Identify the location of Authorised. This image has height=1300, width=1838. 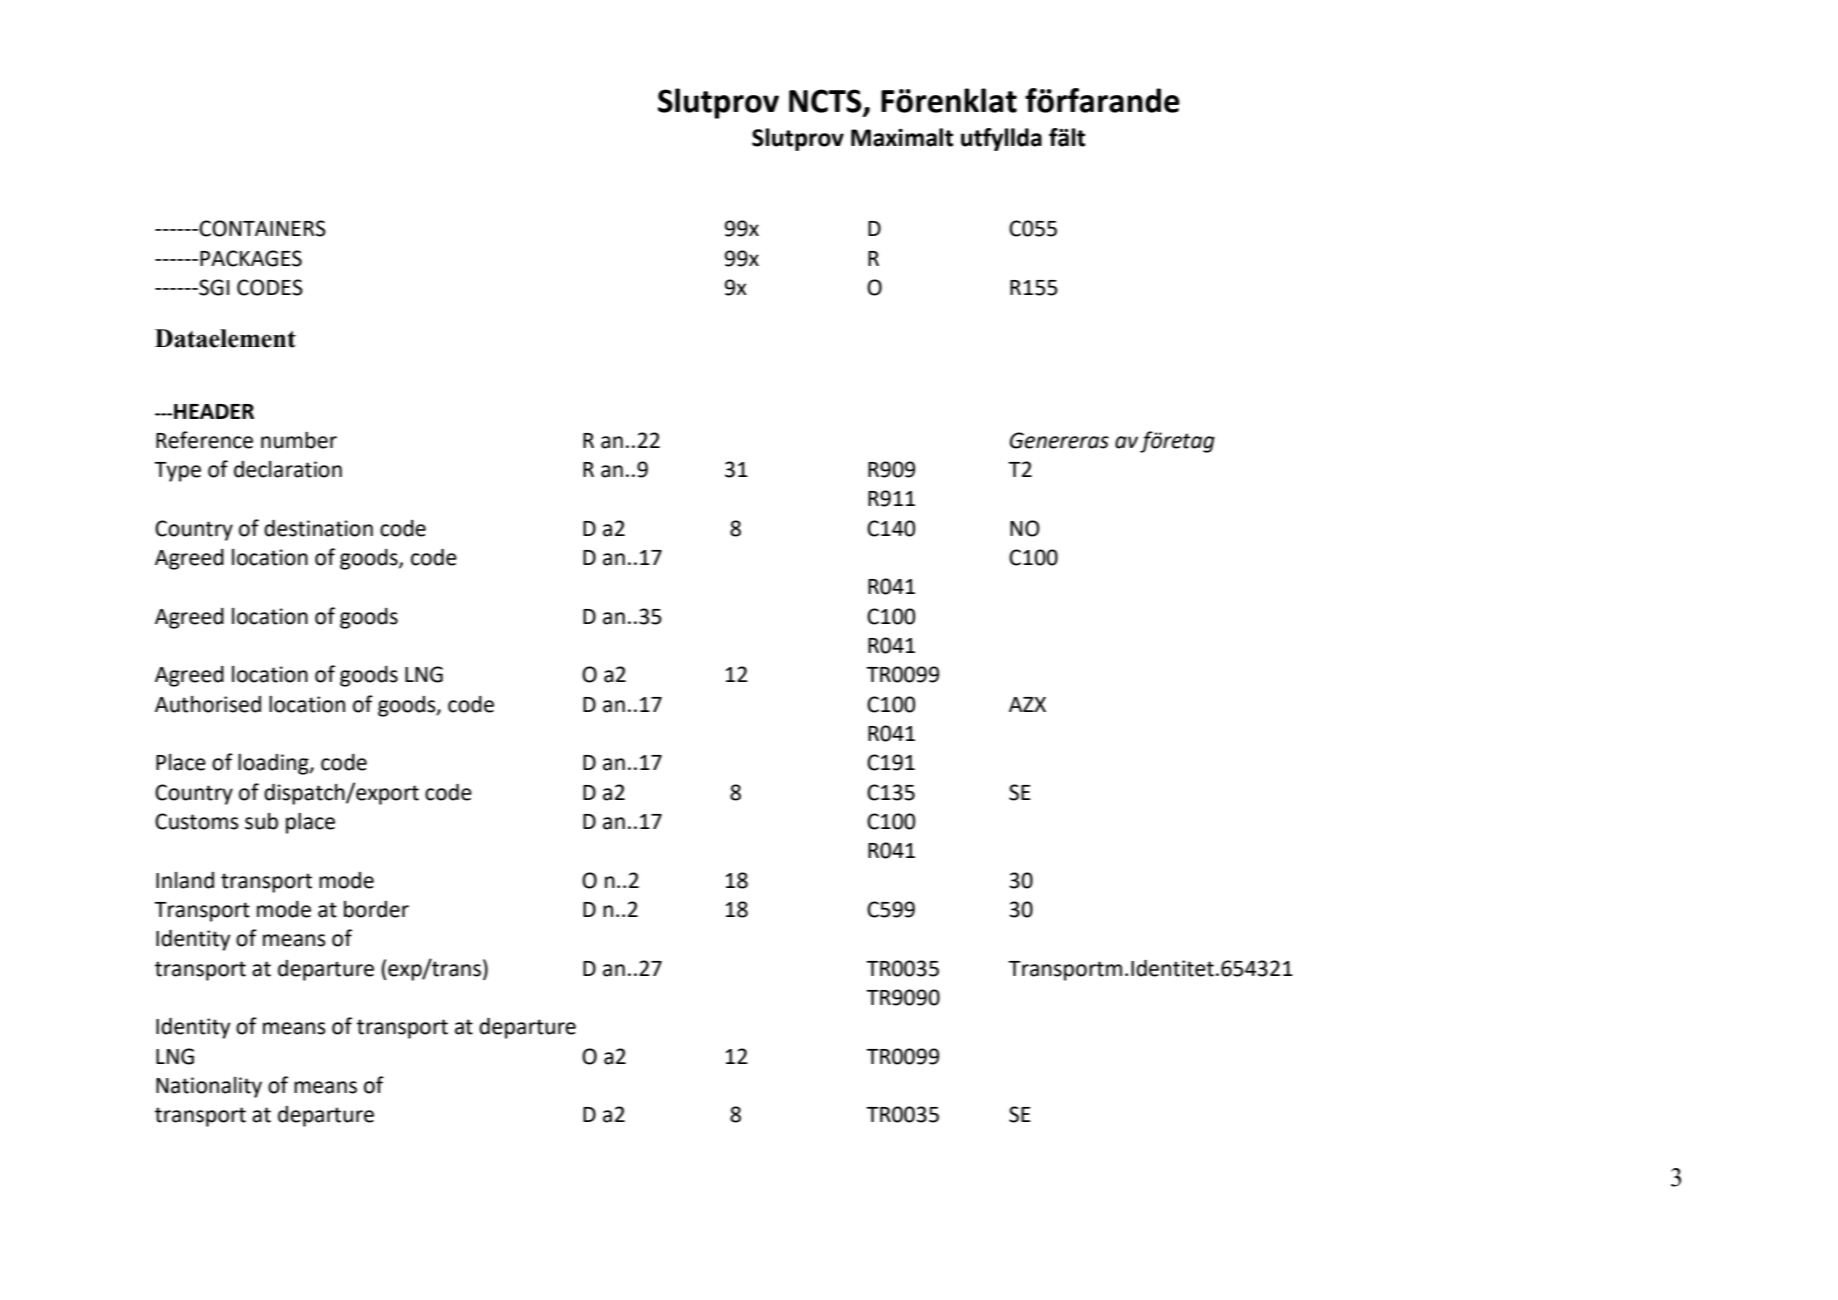
(208, 704).
